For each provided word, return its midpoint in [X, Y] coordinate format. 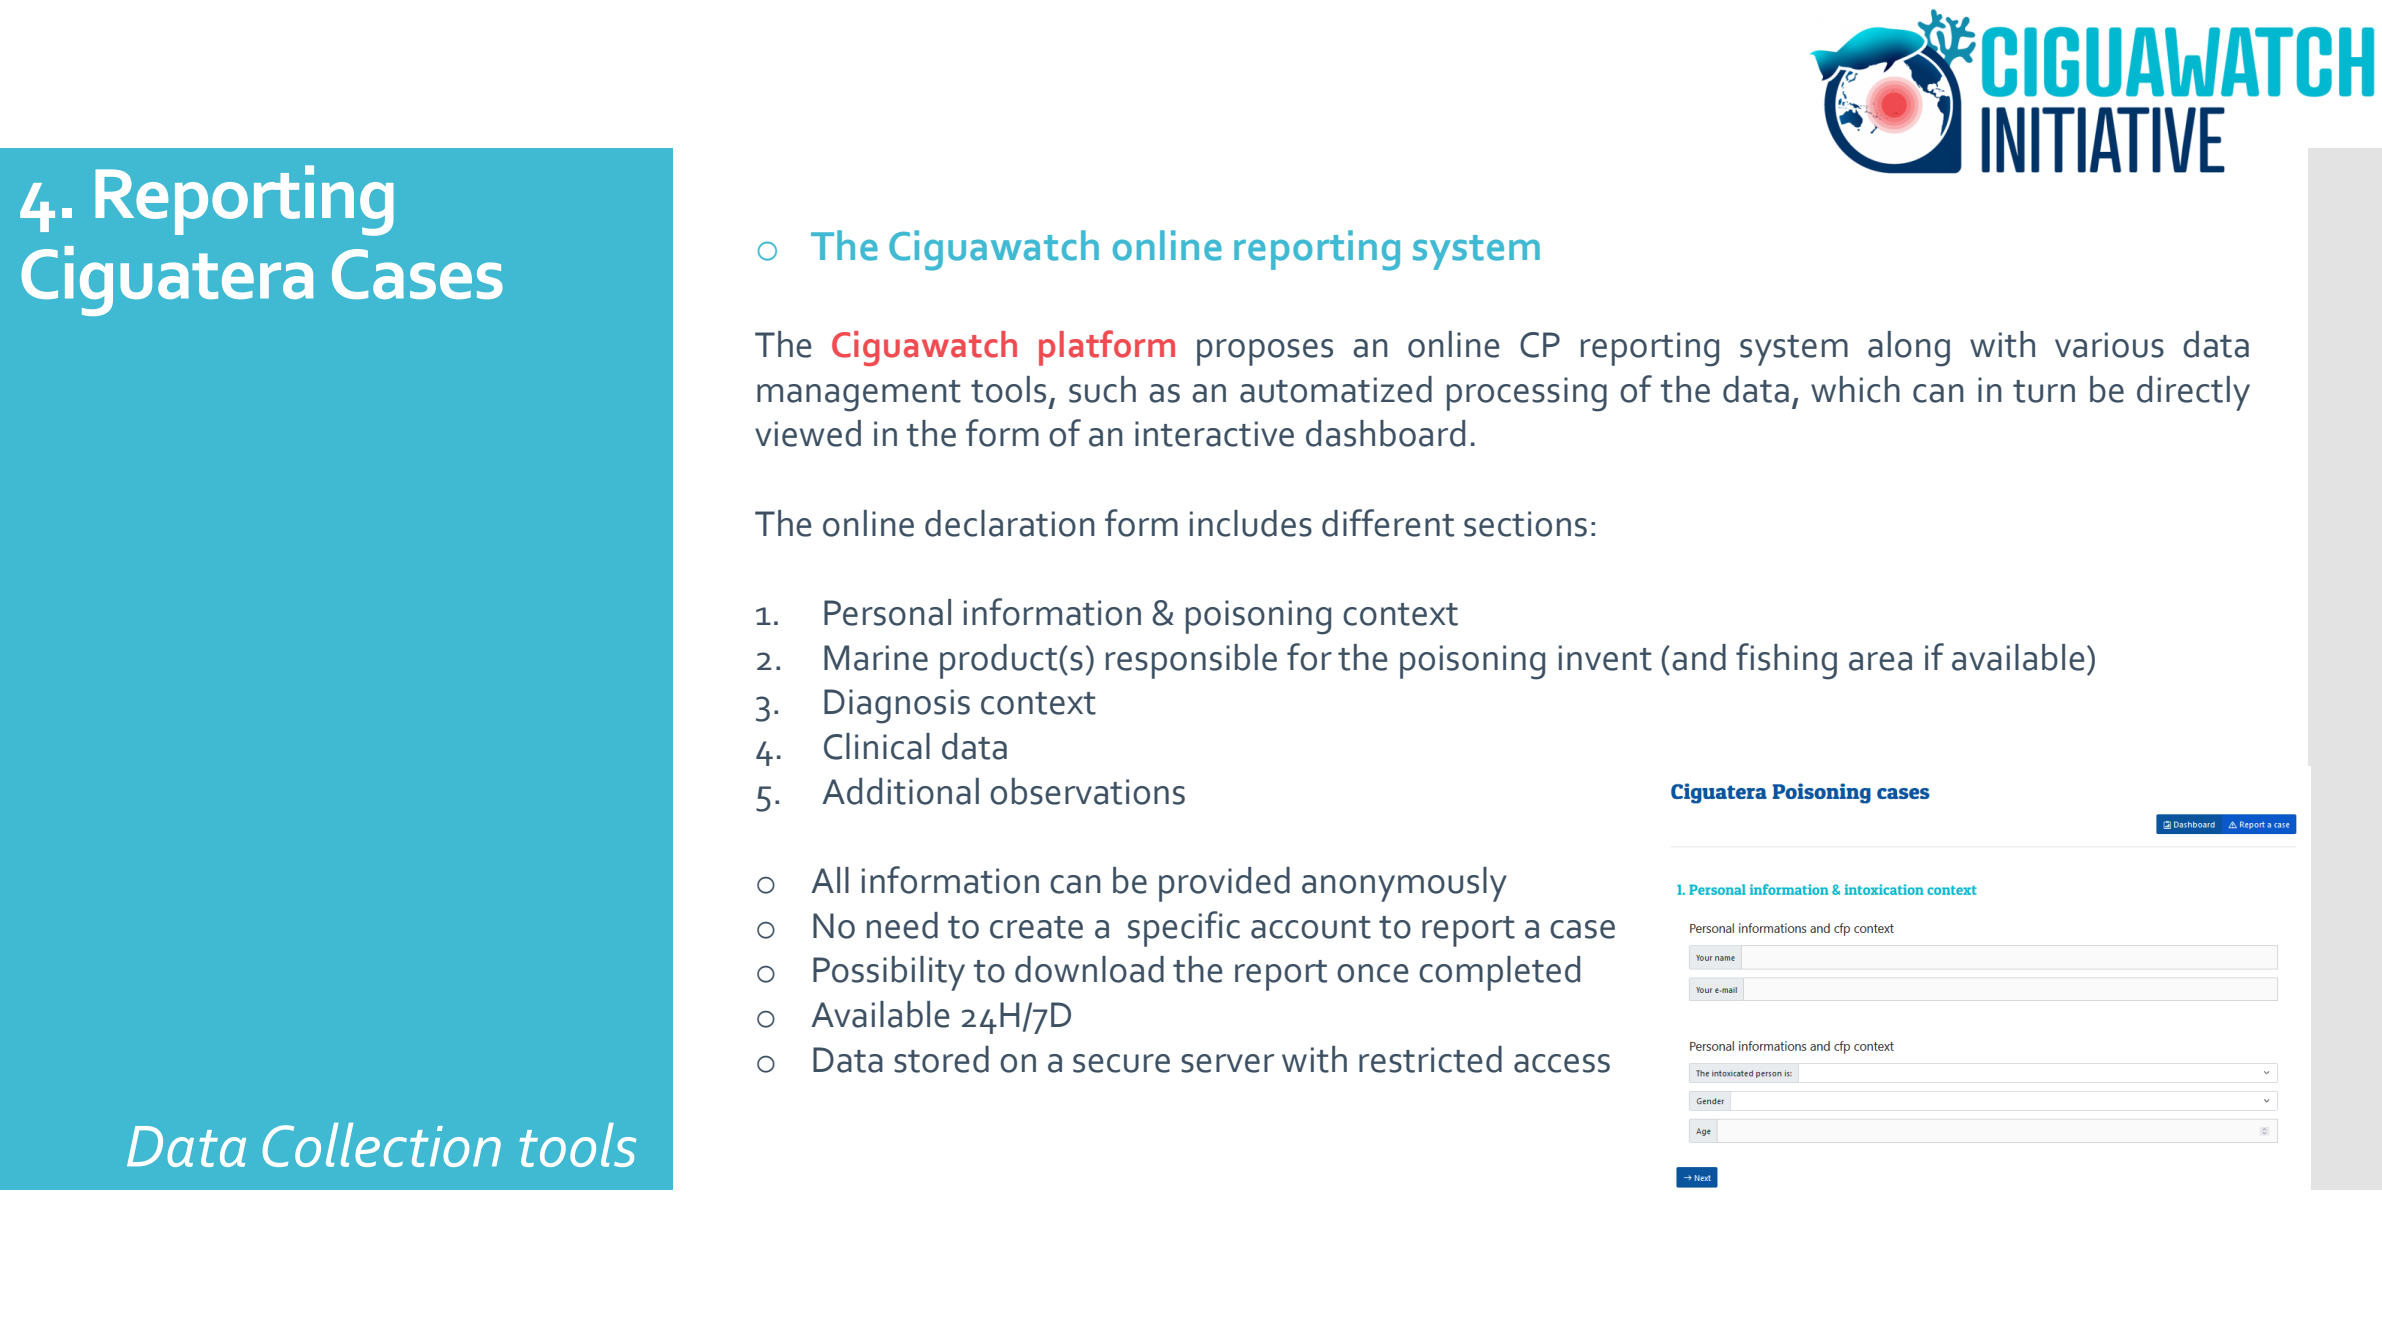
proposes [1265, 352]
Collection [382, 1145]
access [1562, 1063]
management [859, 396]
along [1909, 349]
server [1227, 1063]
